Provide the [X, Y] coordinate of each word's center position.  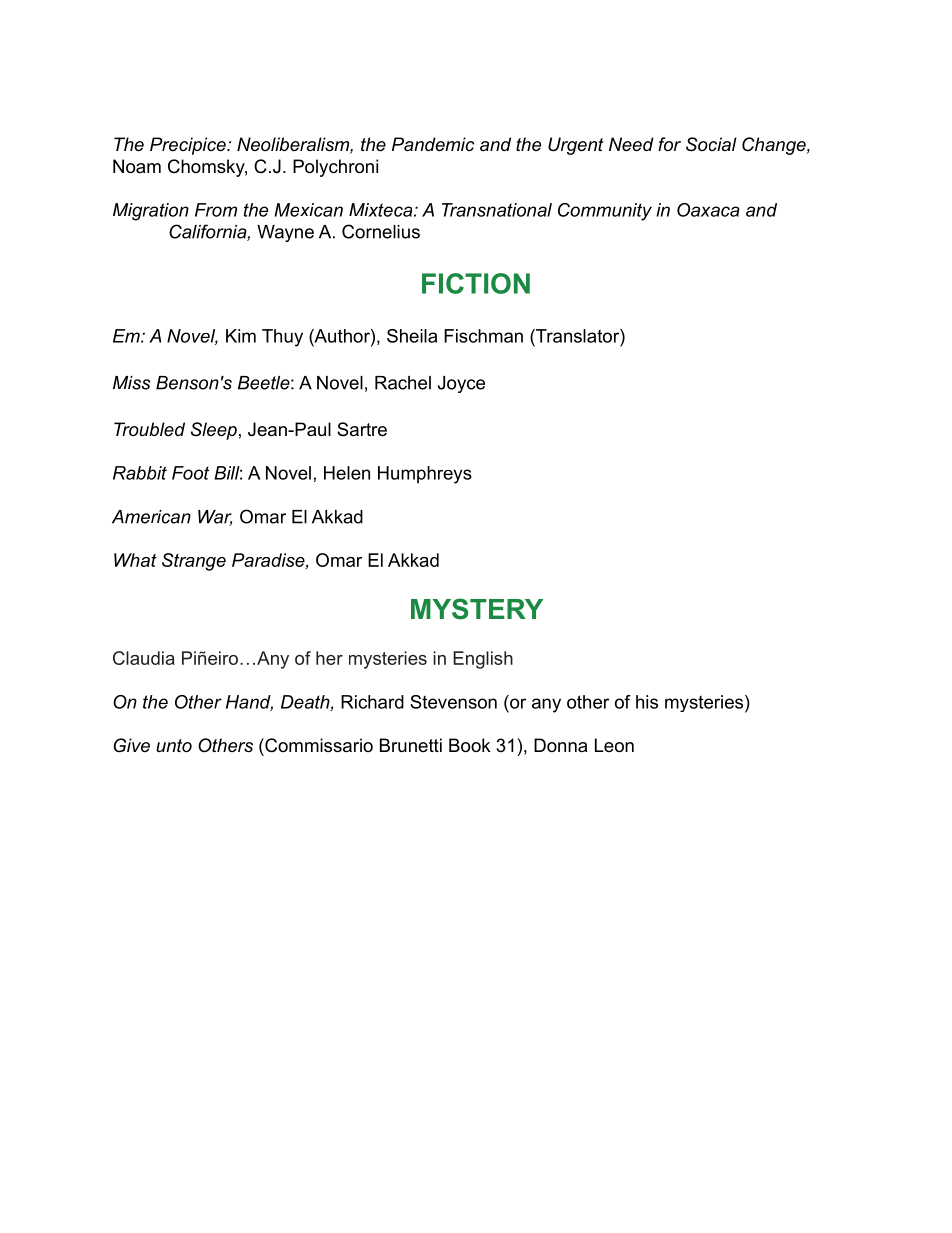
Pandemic [433, 144]
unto [174, 745]
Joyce [461, 384]
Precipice [189, 146]
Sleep [214, 431]
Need [631, 144]
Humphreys [425, 475]
